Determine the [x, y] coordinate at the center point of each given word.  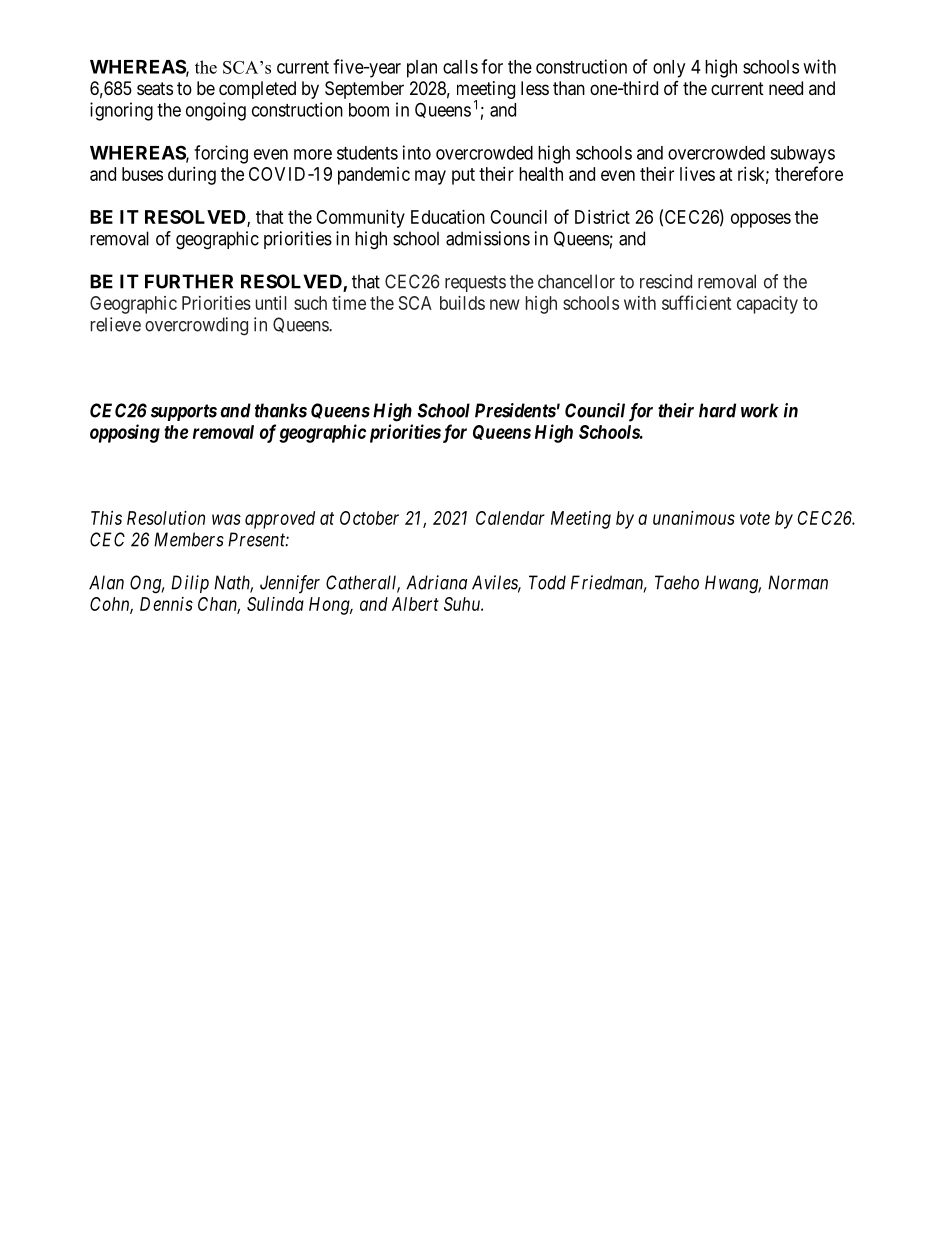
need [786, 88]
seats [155, 89]
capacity [767, 305]
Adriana [436, 582]
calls [460, 67]
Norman [798, 582]
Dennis [166, 604]
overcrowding [196, 326]
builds [462, 303]
